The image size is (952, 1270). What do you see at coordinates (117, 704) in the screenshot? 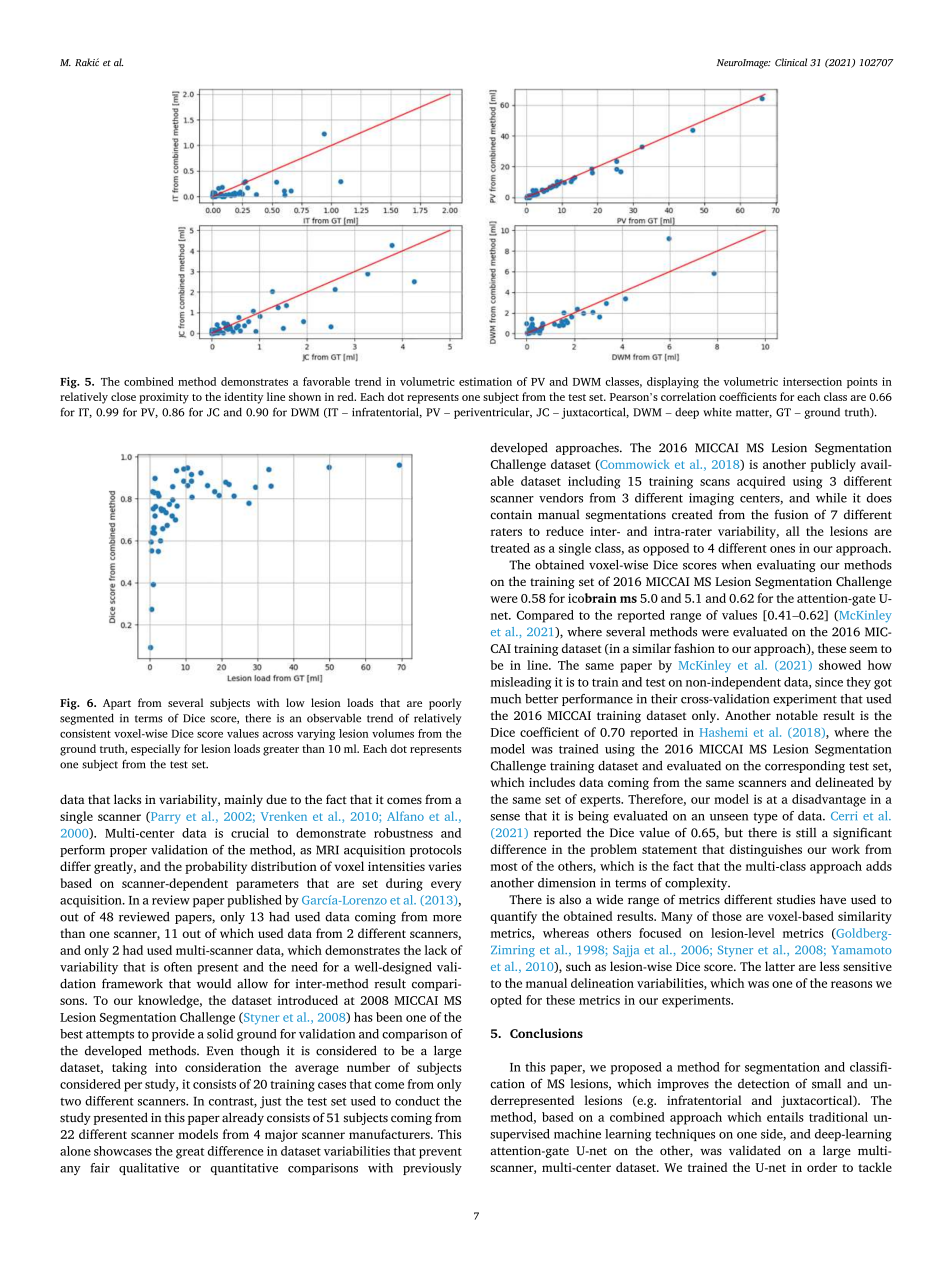
I see `Apart` at bounding box center [117, 704].
